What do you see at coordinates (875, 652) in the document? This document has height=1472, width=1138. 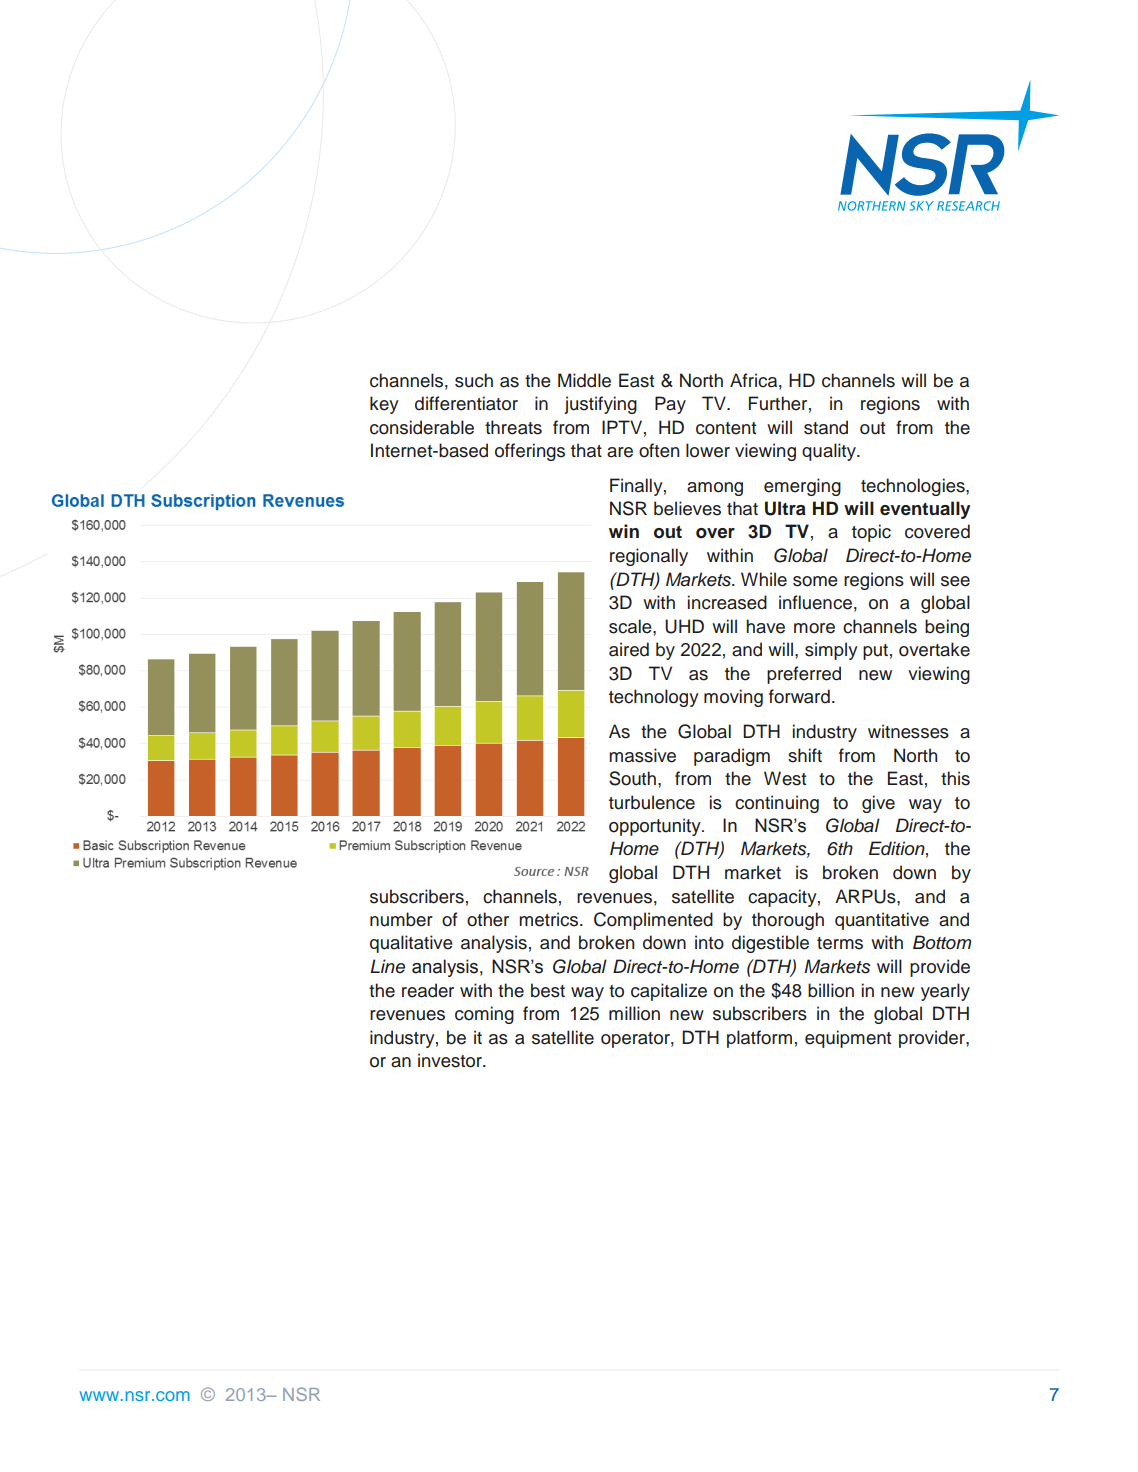 I see `put` at bounding box center [875, 652].
